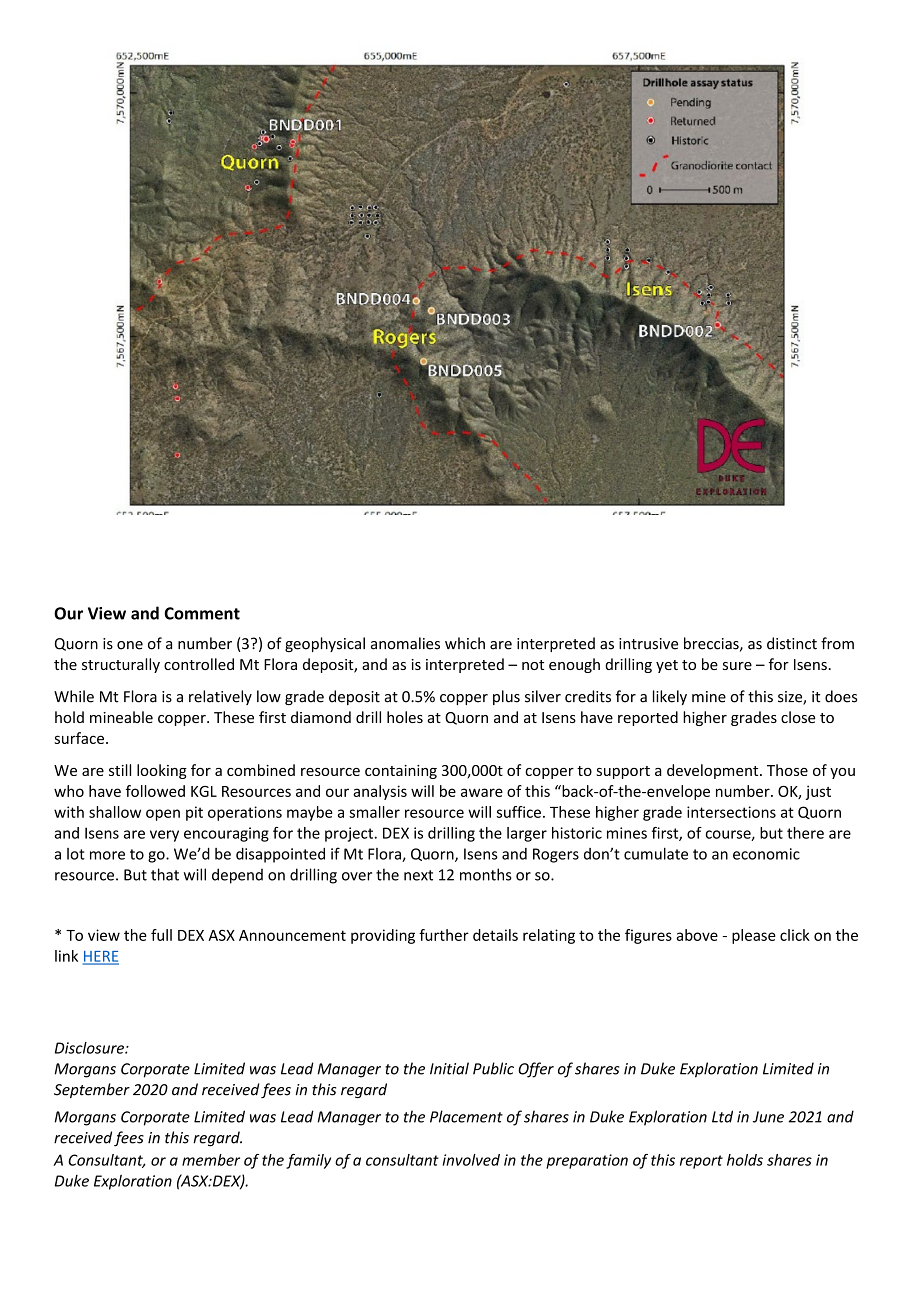 Image resolution: width=924 pixels, height=1308 pixels. I want to click on member, so click(211, 1160).
